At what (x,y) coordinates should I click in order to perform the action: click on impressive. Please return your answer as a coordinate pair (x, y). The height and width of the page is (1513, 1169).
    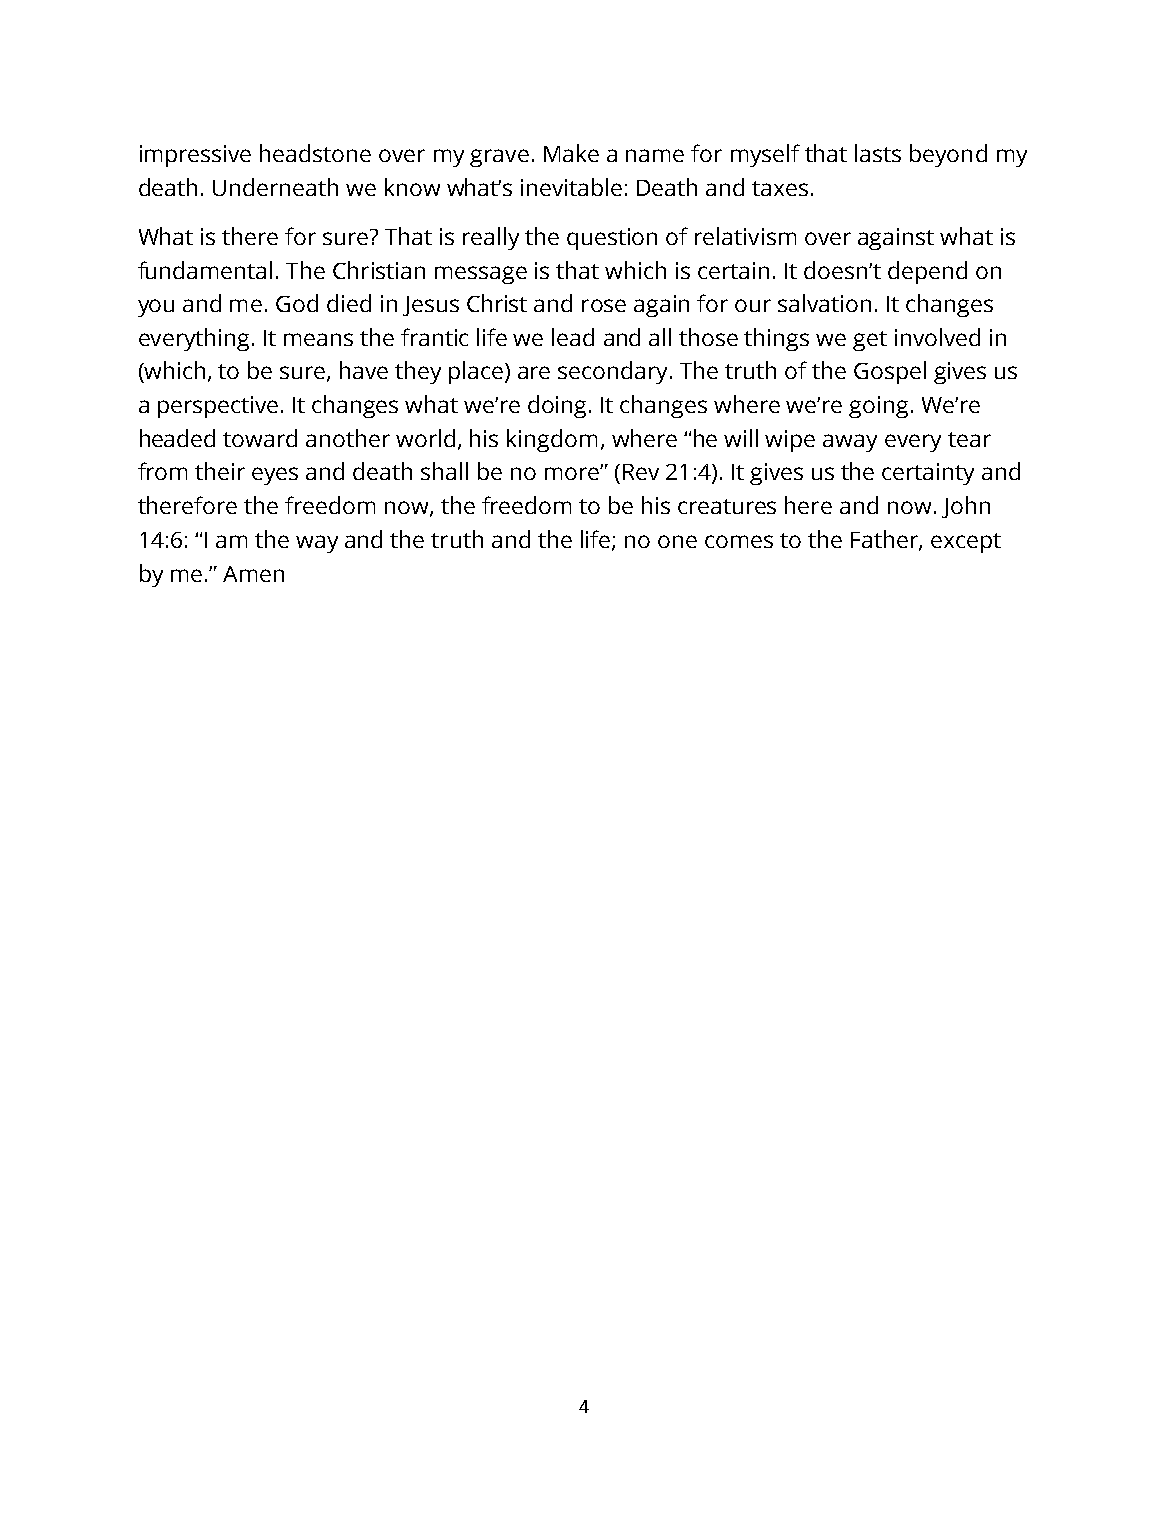
    Looking at the image, I should click on (195, 156).
